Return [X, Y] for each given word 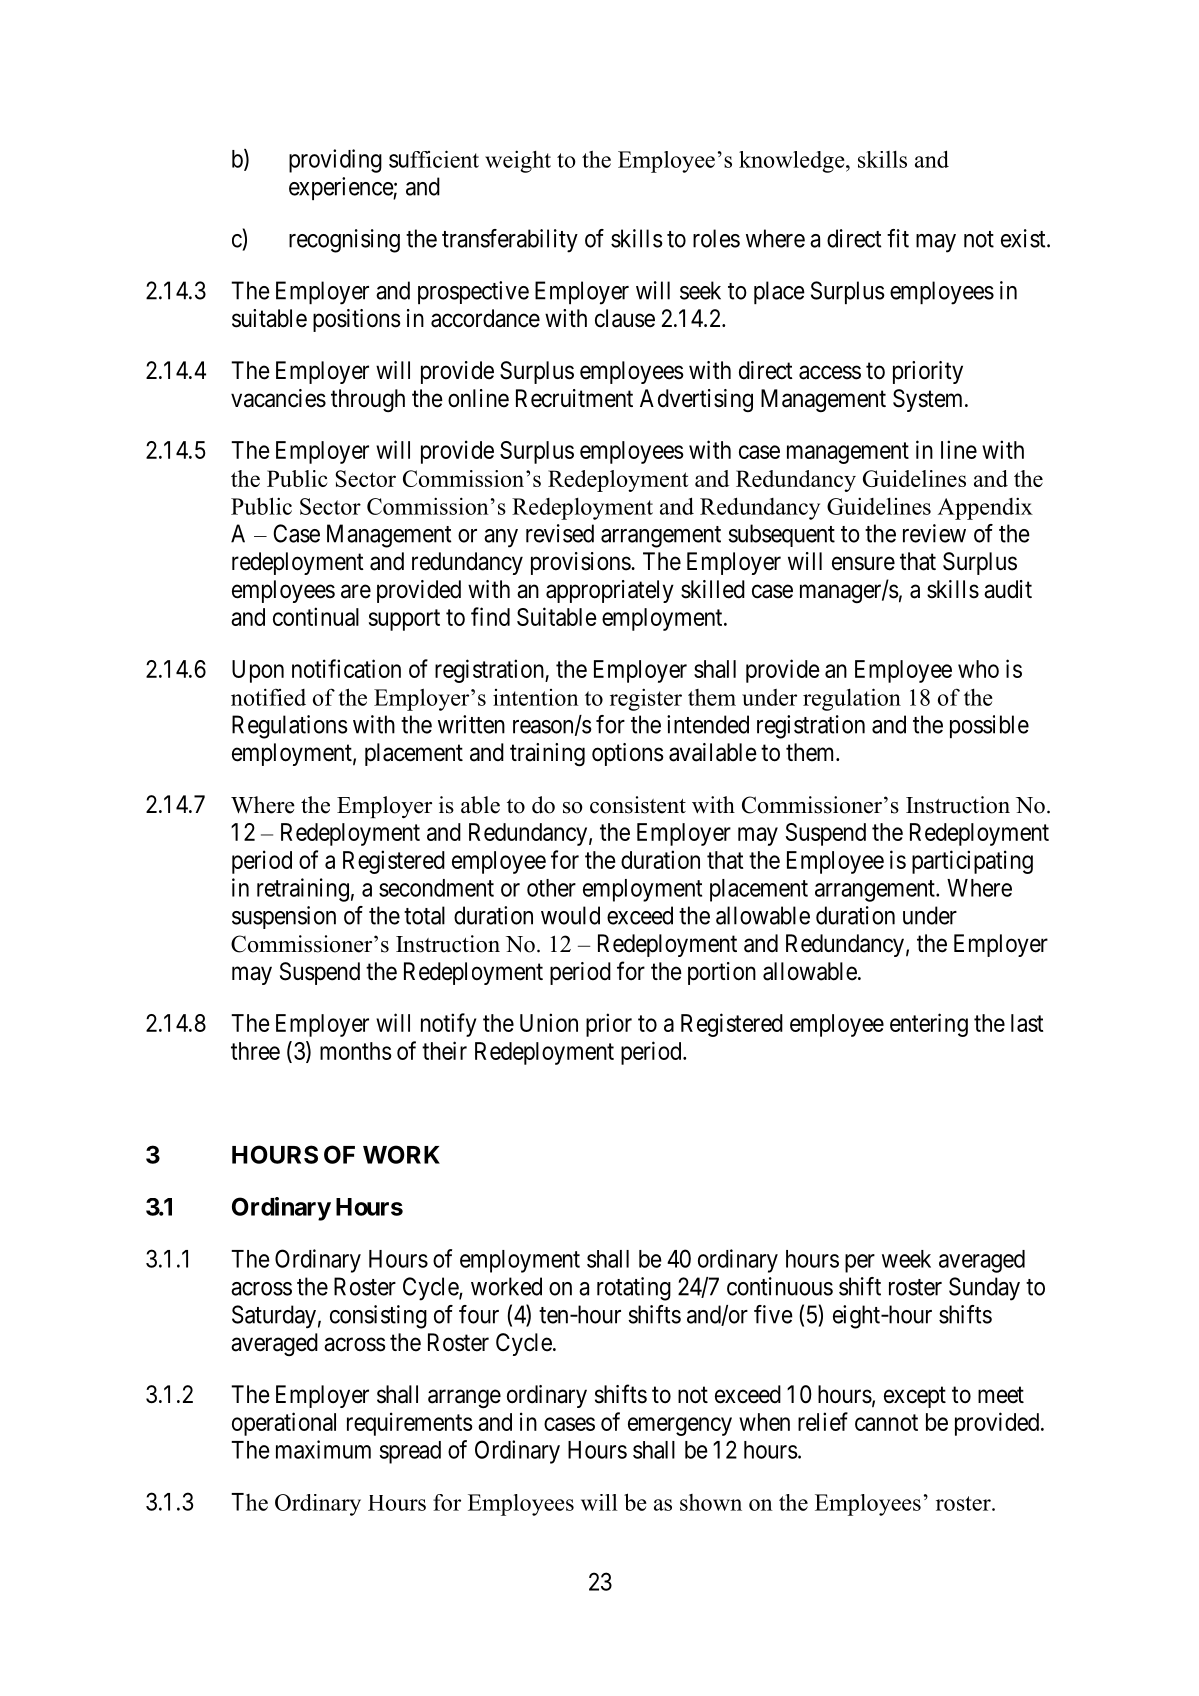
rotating [634, 1289]
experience [341, 188]
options [628, 754]
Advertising [696, 400]
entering [929, 1025]
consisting [378, 1317]
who [978, 669]
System [929, 400]
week [906, 1259]
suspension [284, 917]
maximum [323, 1449]
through [368, 400]
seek [700, 290]
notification [346, 668]
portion [722, 973]
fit [898, 238]
